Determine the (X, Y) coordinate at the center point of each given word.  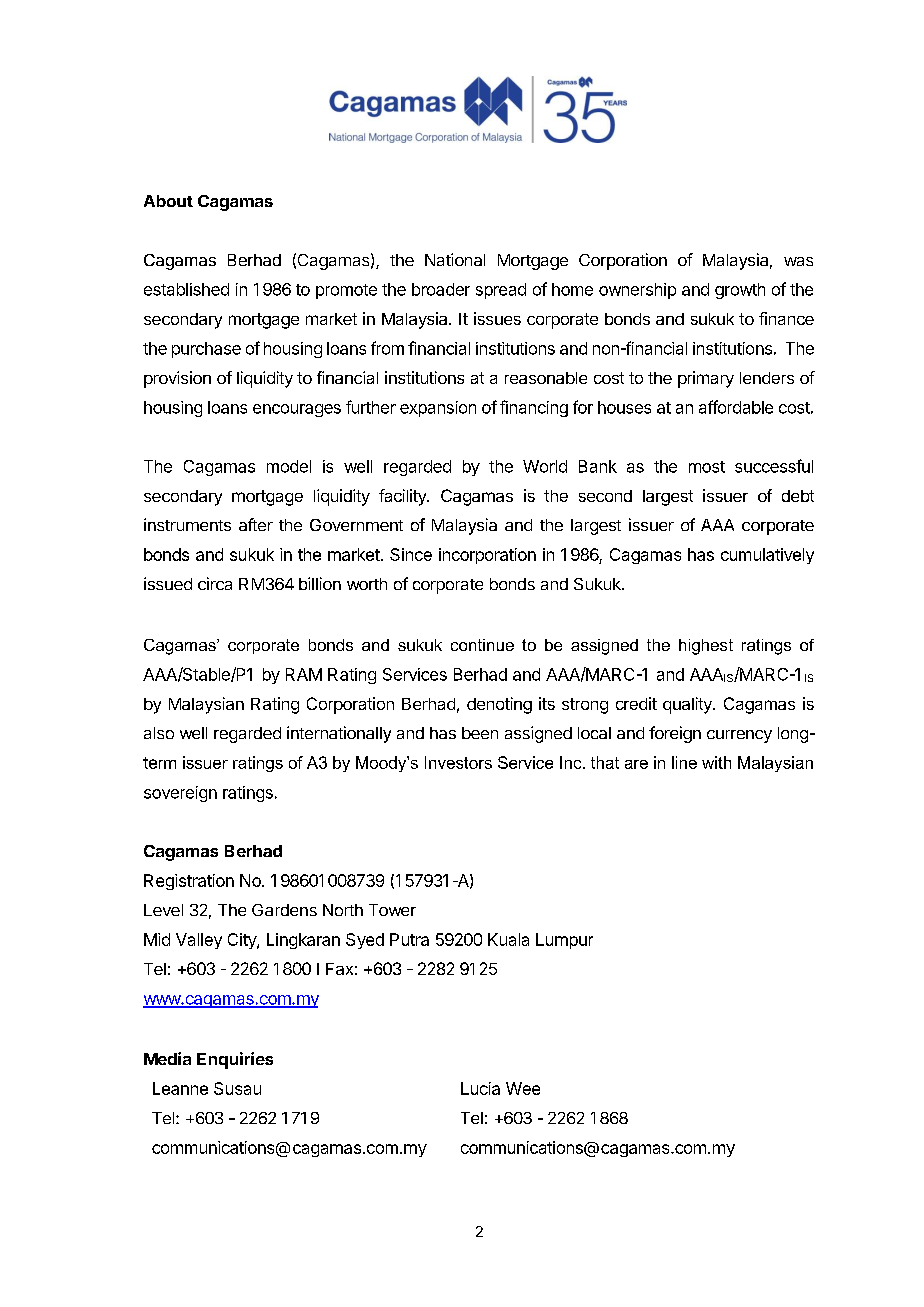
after (256, 524)
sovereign (180, 794)
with (716, 762)
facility (403, 497)
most (707, 467)
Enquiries (235, 1060)
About (168, 201)
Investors (458, 762)
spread (501, 291)
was (798, 261)
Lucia (480, 1088)
